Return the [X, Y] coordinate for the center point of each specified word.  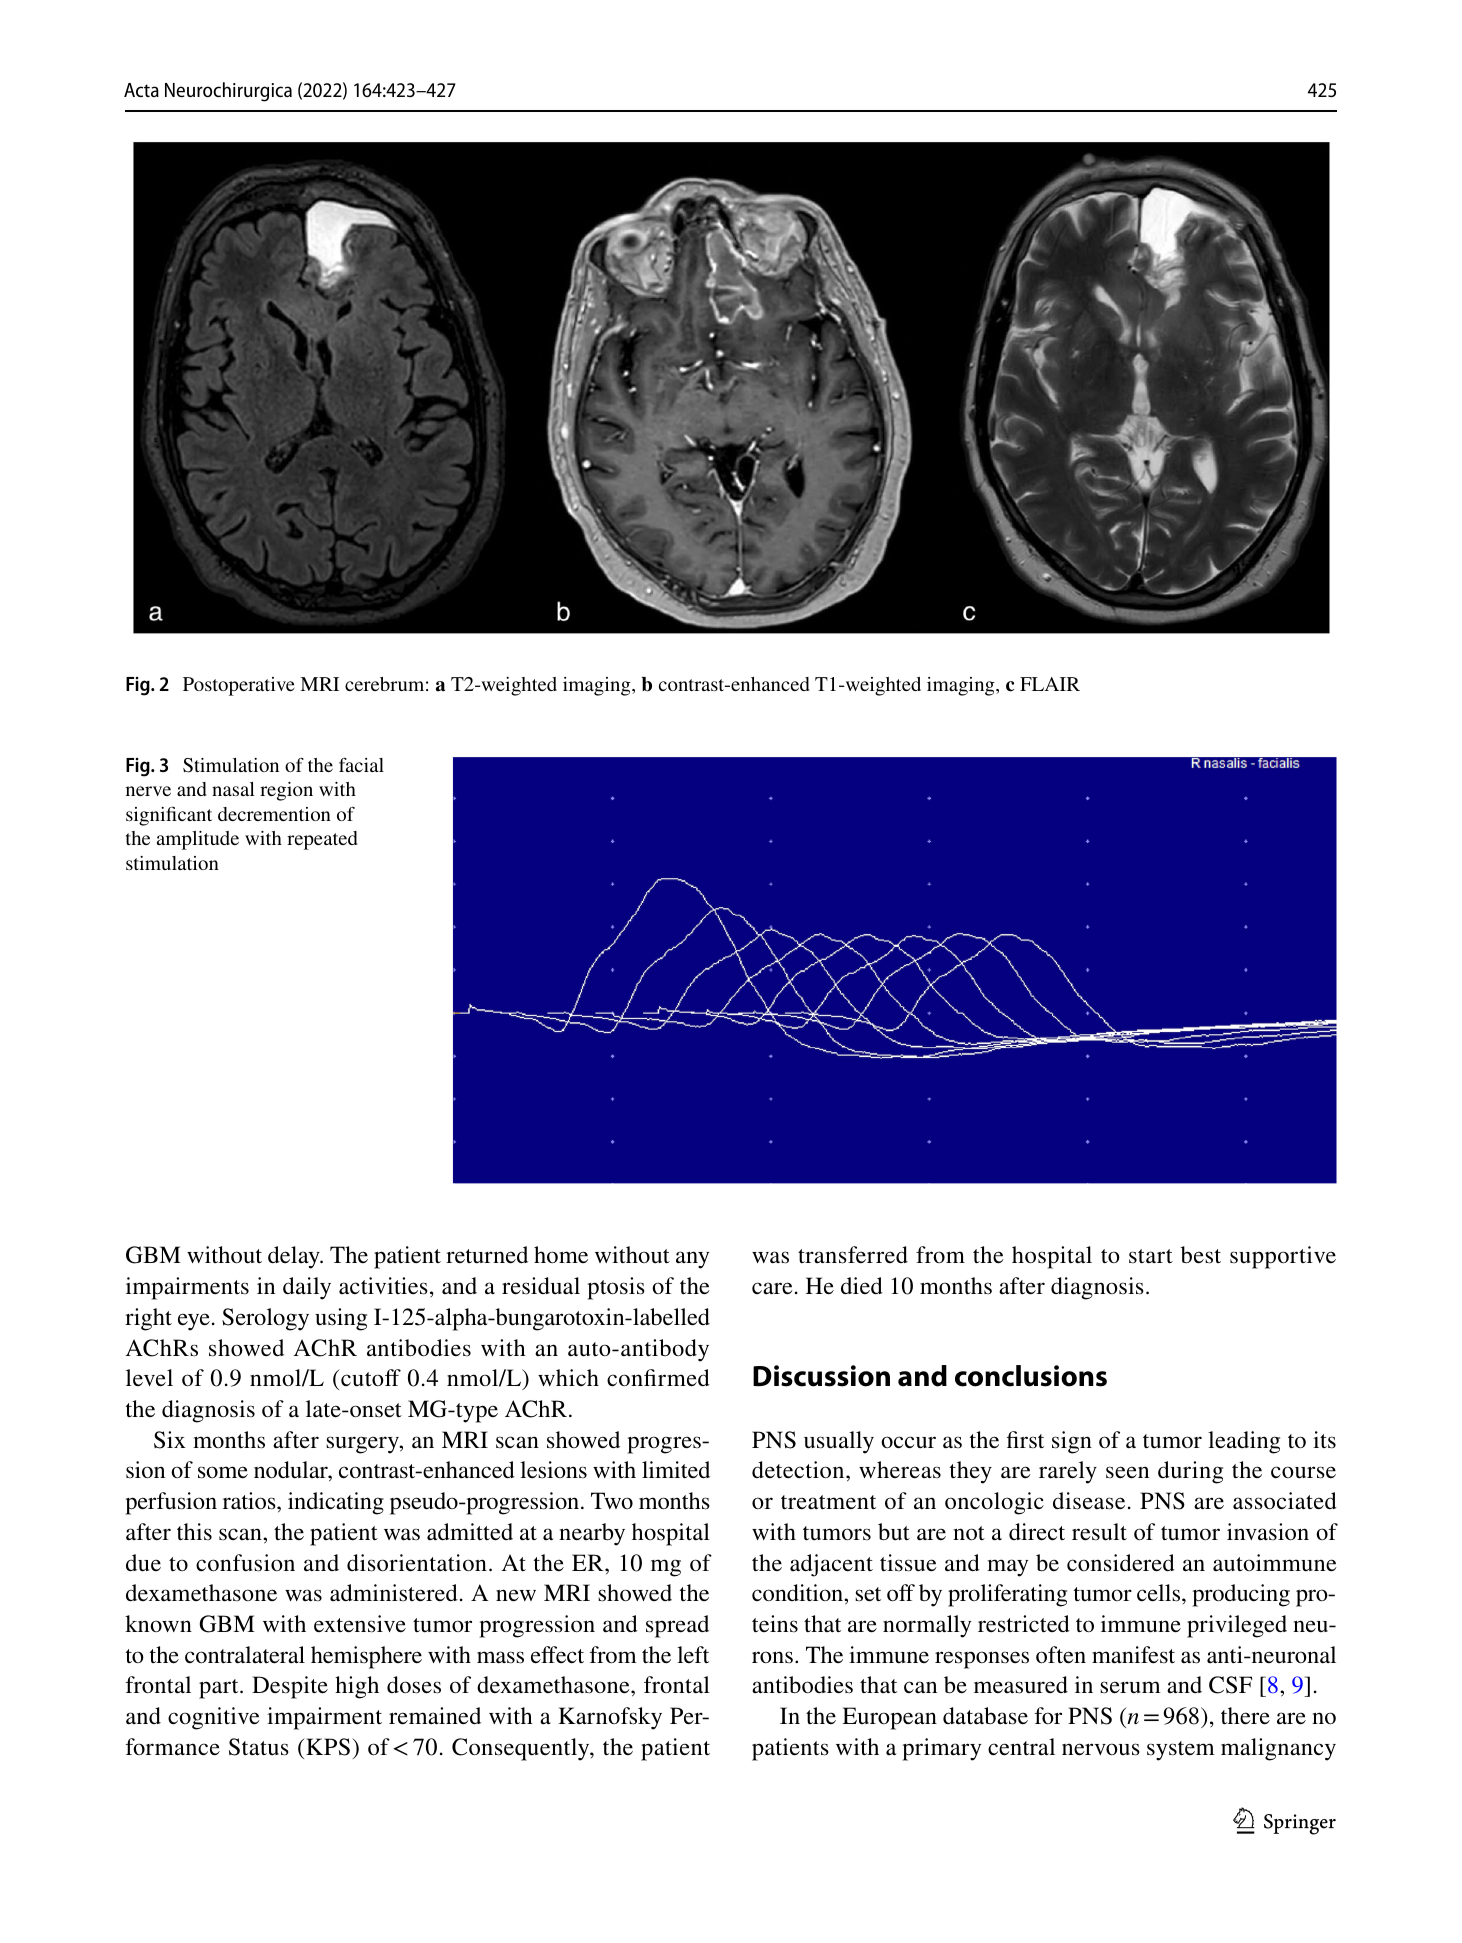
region [286, 791]
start [1151, 1256]
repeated [322, 840]
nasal [233, 789]
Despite [290, 1687]
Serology [265, 1319]
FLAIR [1050, 684]
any [692, 1260]
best [1201, 1255]
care [772, 1288]
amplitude [198, 840]
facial [361, 764]
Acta [141, 90]
